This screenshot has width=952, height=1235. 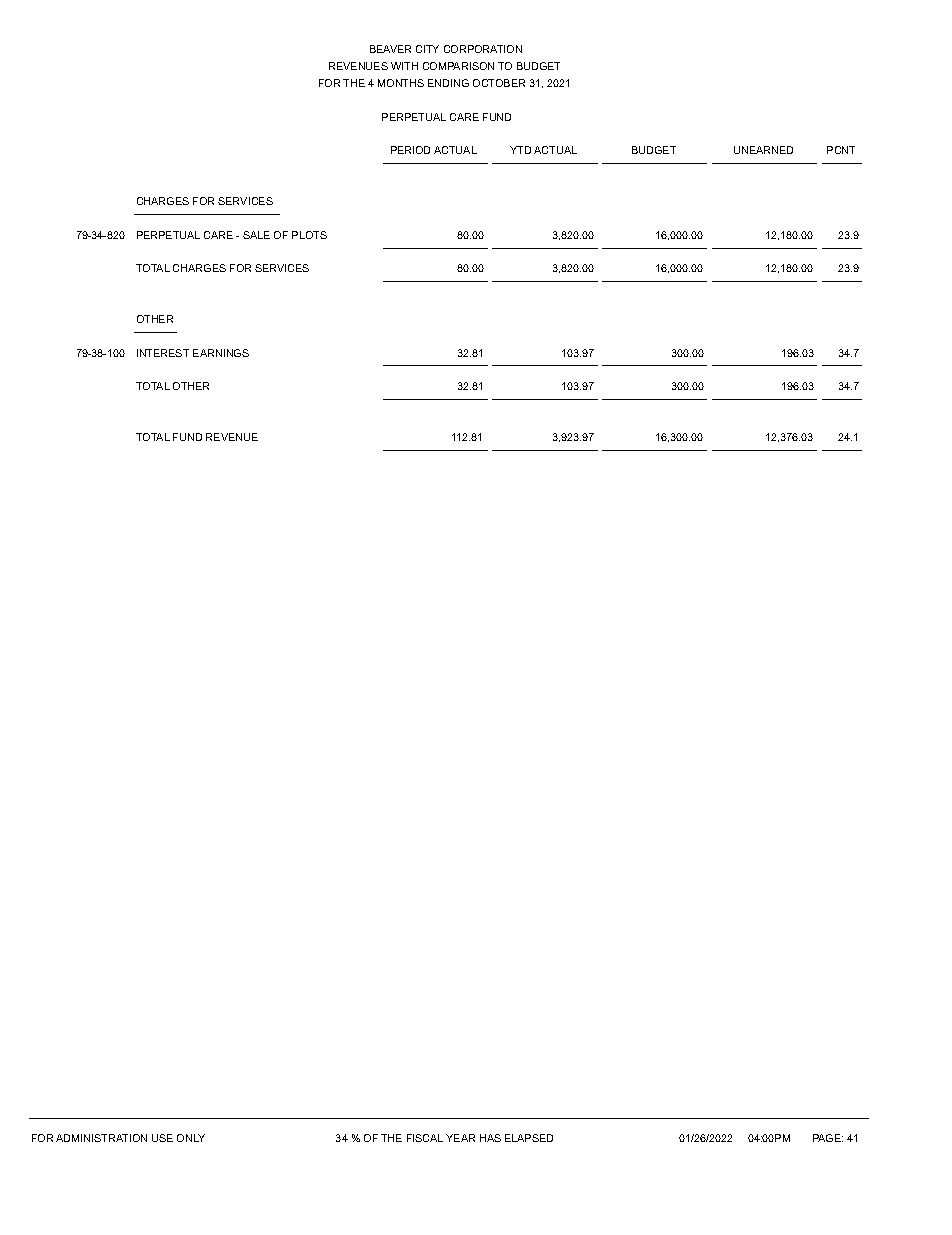 I want to click on INTEREST, so click(x=163, y=353).
